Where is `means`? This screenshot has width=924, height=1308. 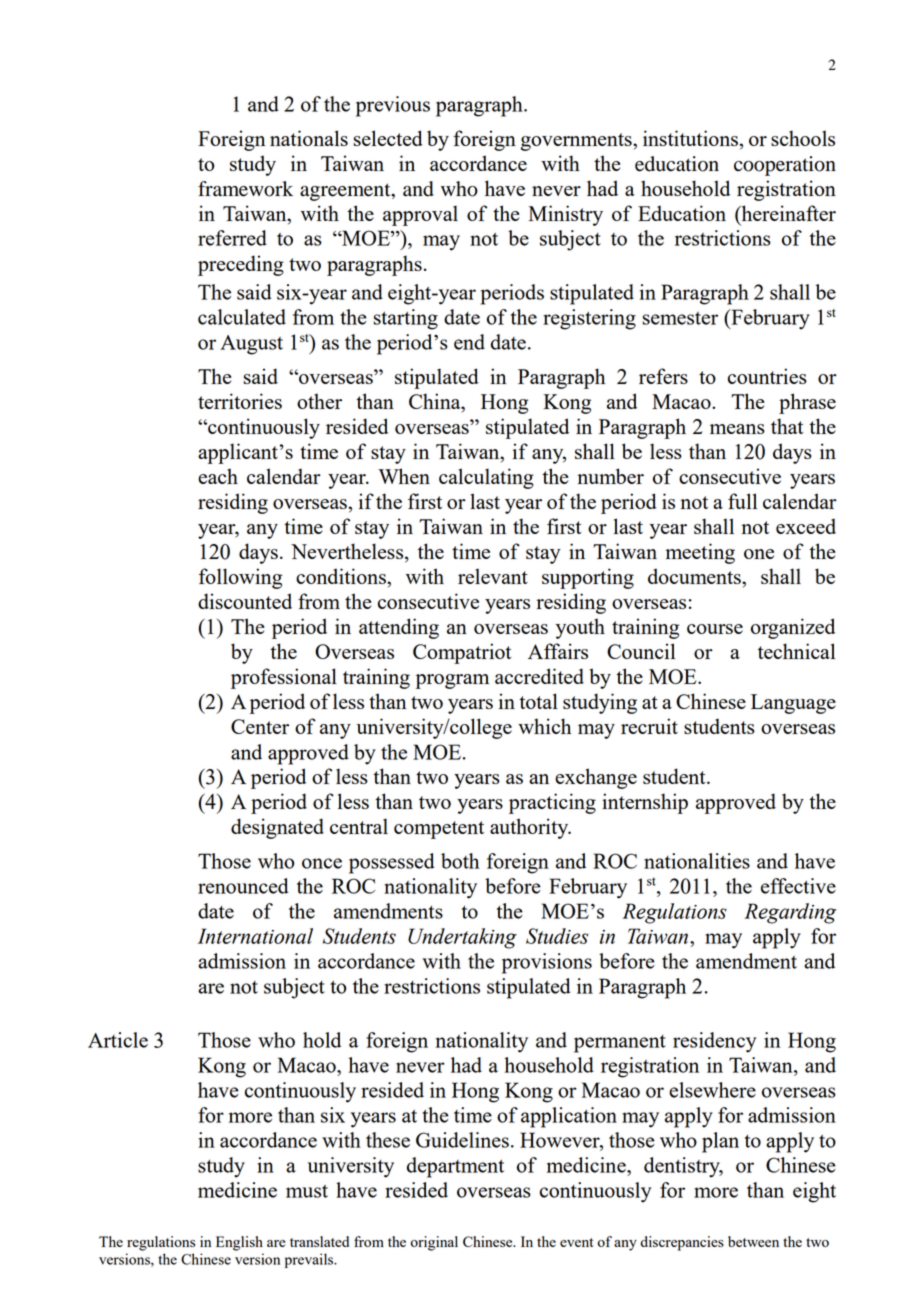
means is located at coordinates (737, 429).
